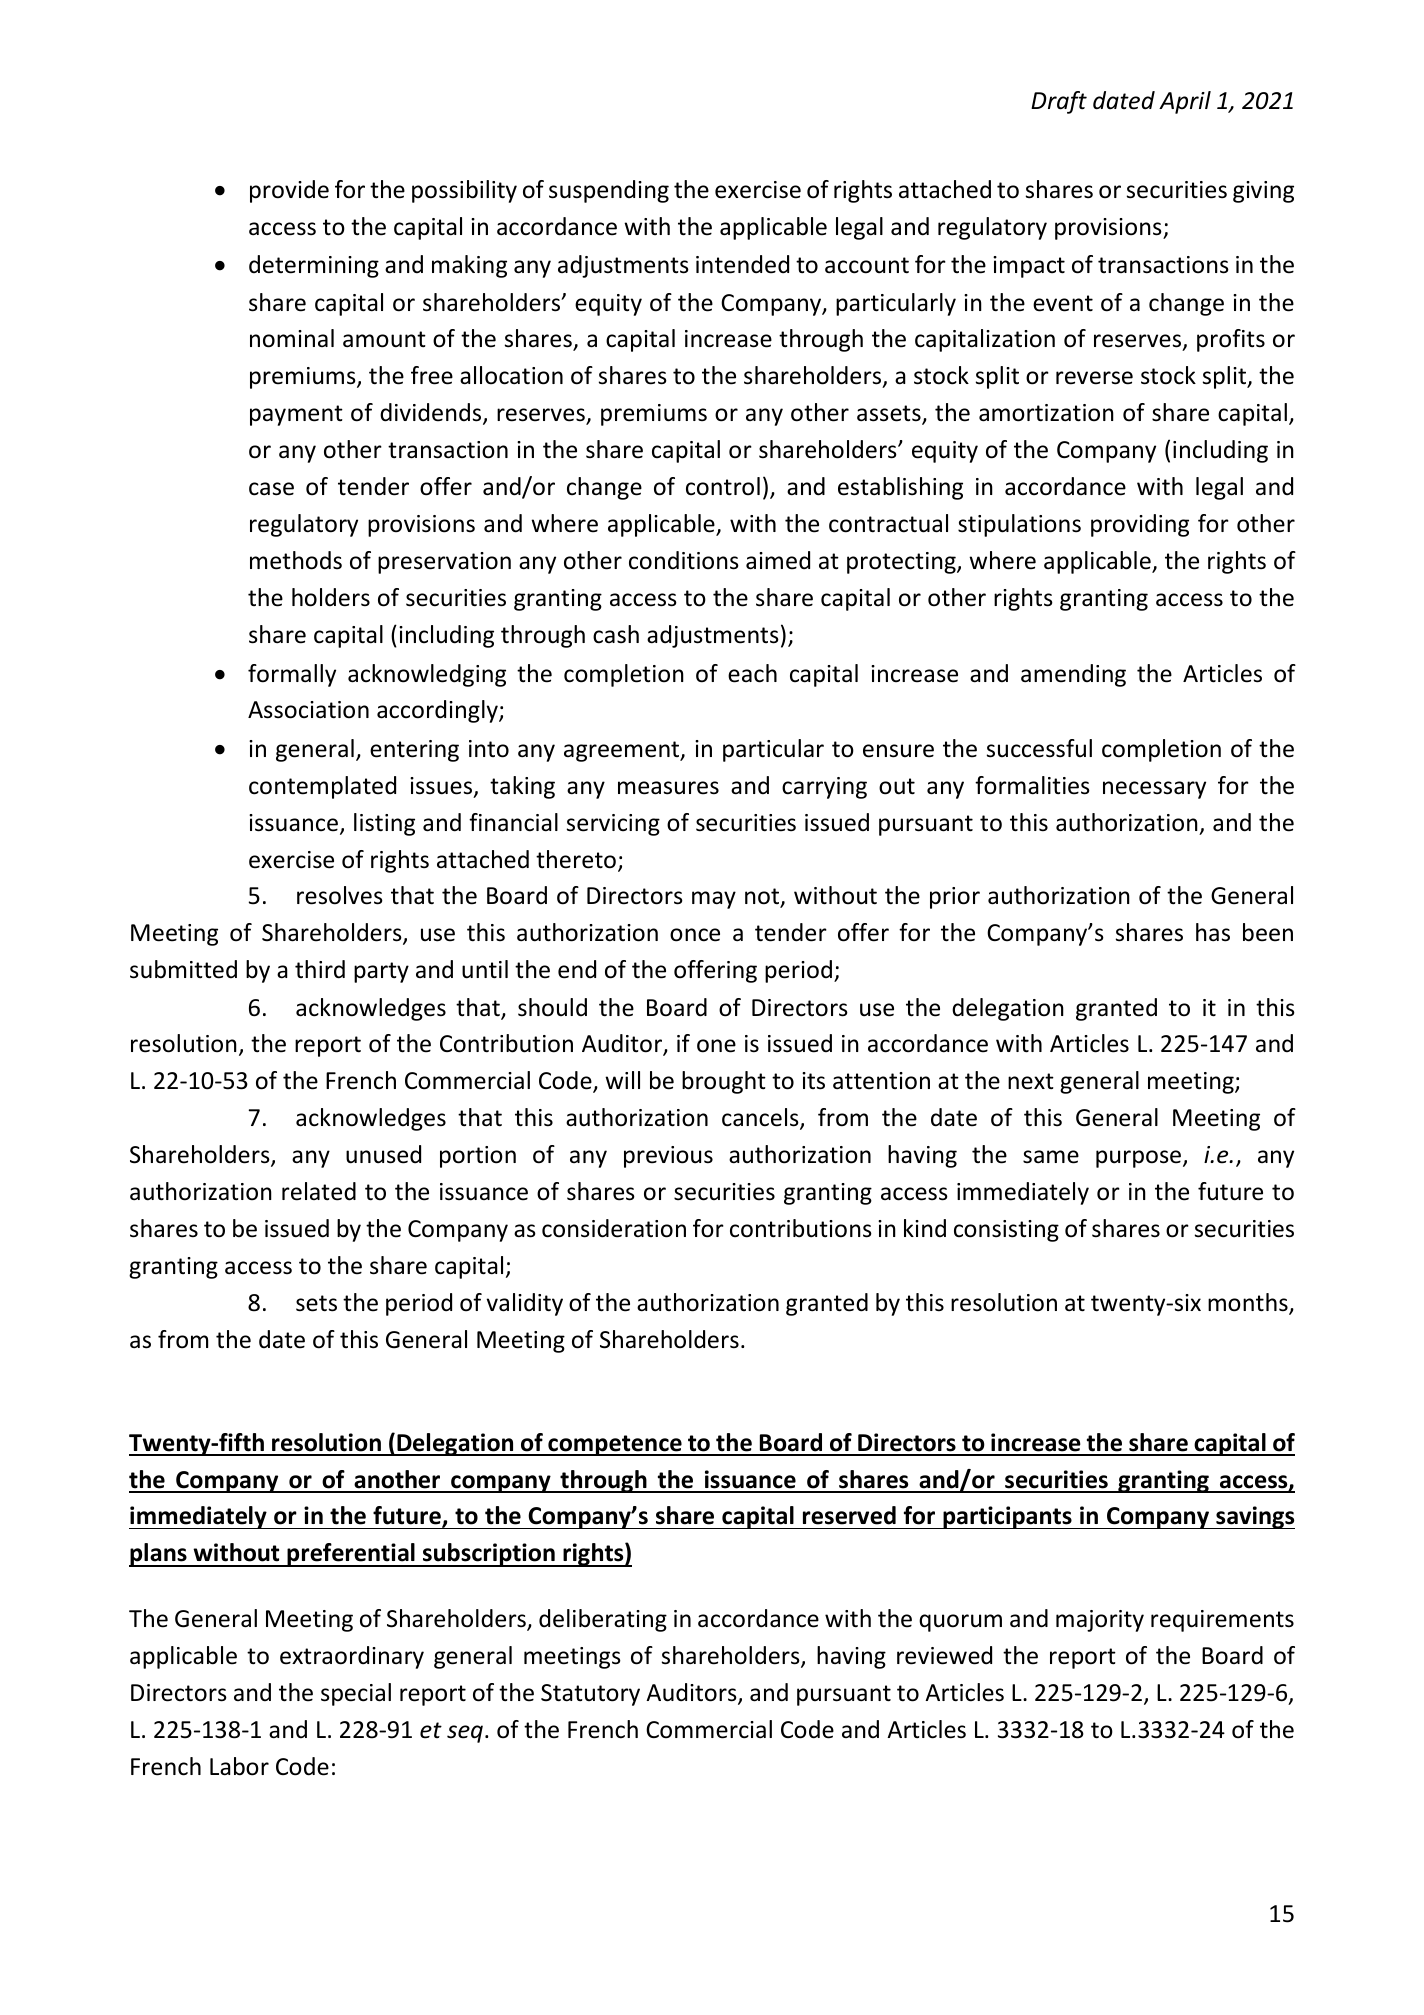 The image size is (1424, 2015). What do you see at coordinates (1100, 1621) in the page?
I see `majority` at bounding box center [1100, 1621].
